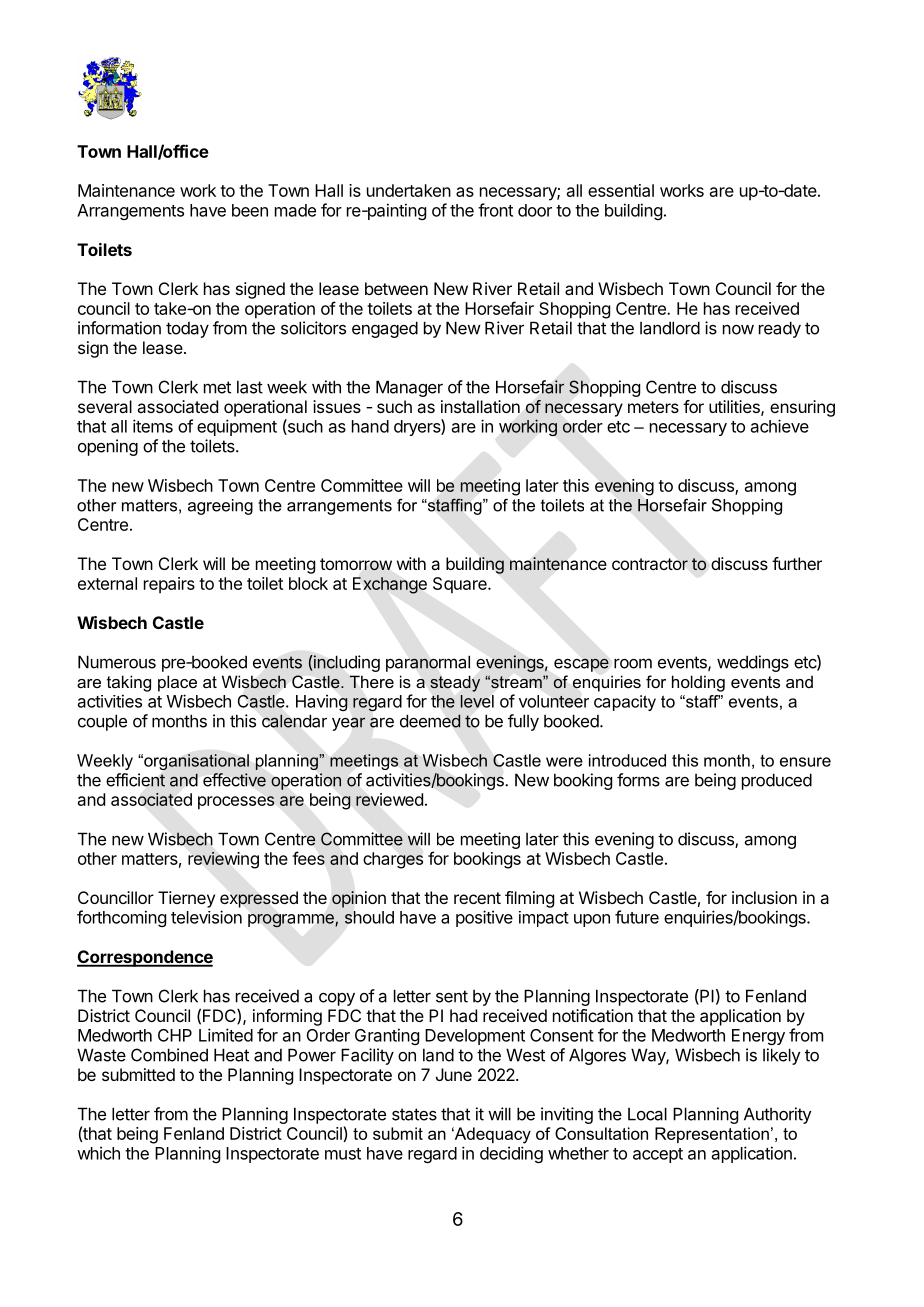 Image resolution: width=924 pixels, height=1307 pixels. Describe the element at coordinates (495, 210) in the screenshot. I see `front` at that location.
